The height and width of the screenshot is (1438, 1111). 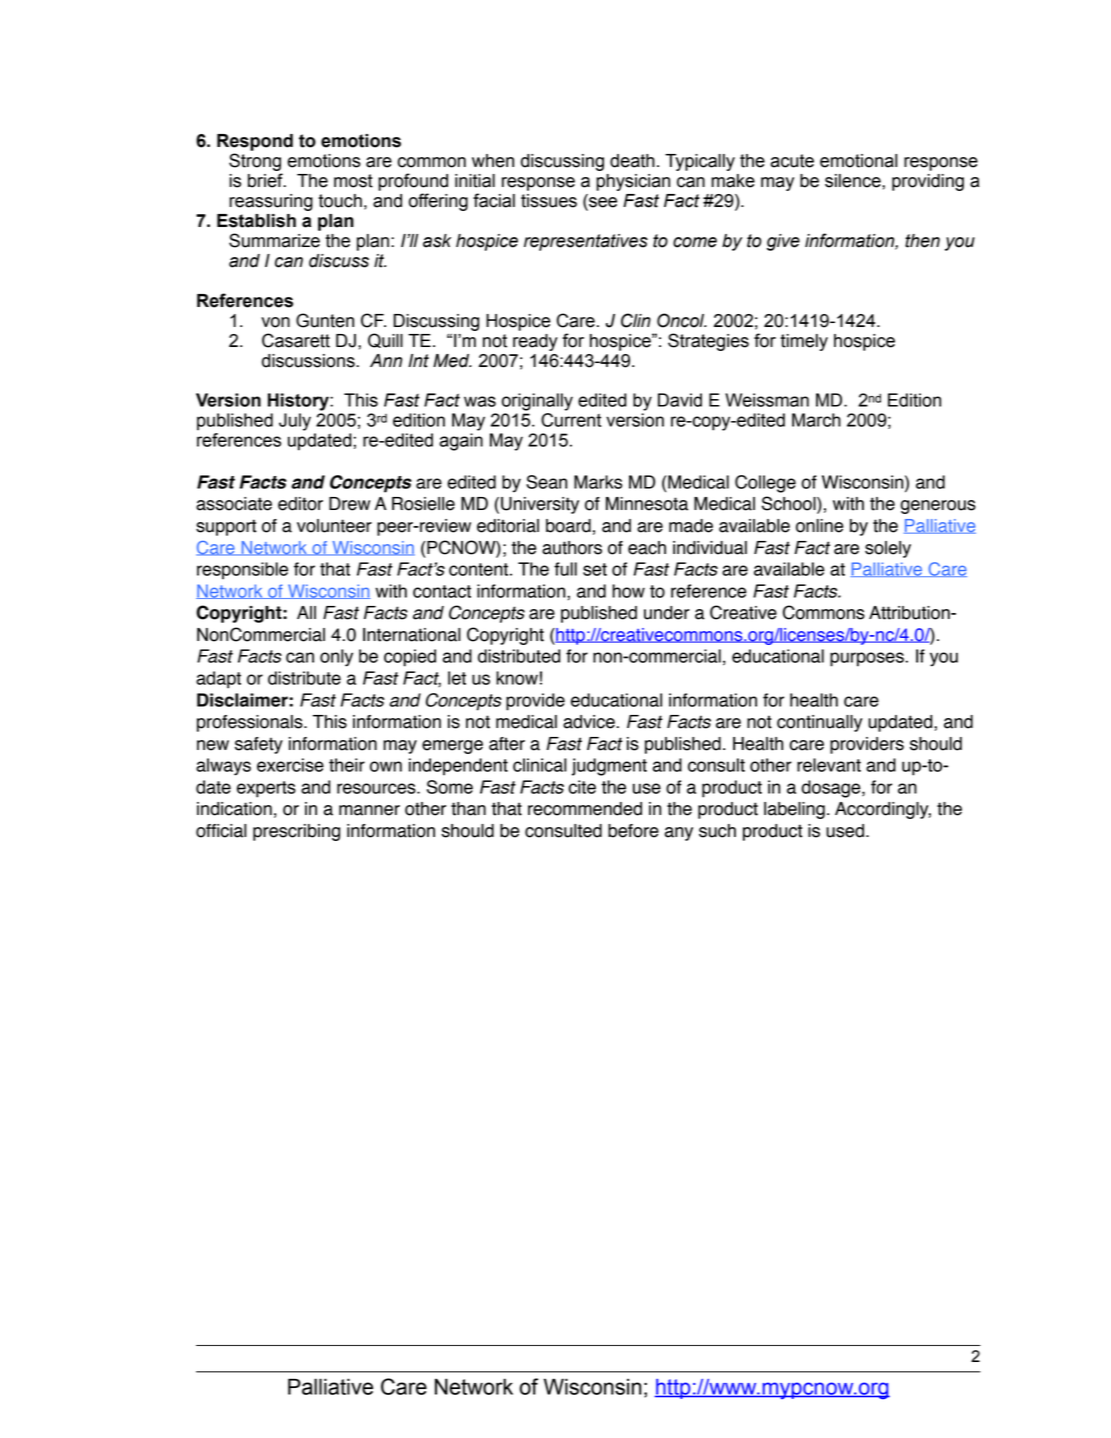 I want to click on Strong, so click(x=255, y=162).
